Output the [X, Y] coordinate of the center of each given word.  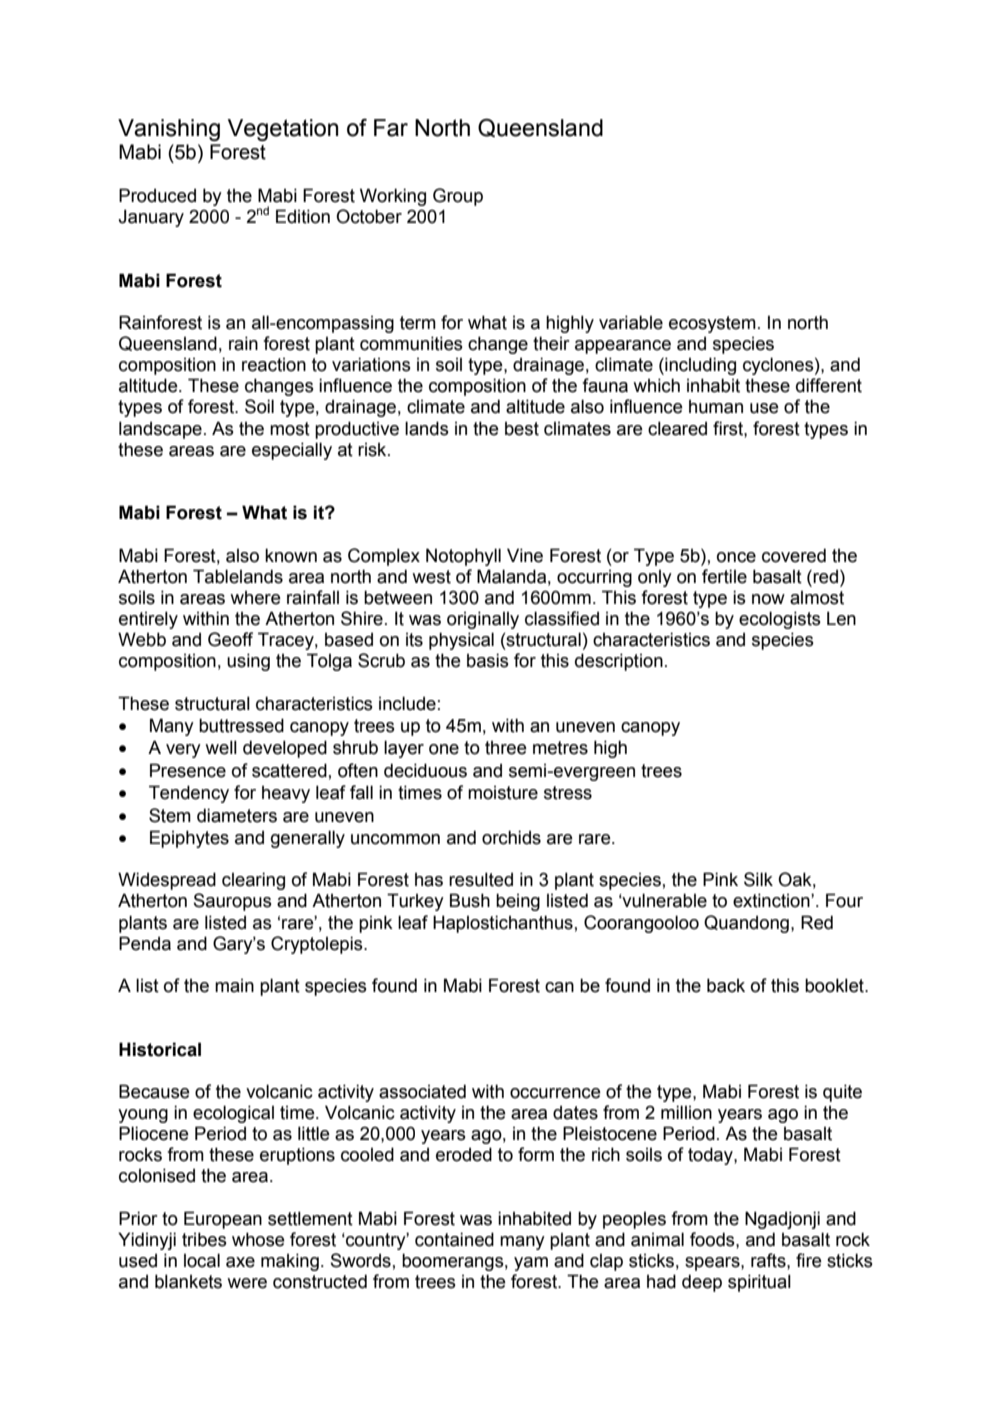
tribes [204, 1239]
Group [458, 197]
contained [454, 1239]
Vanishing [169, 130]
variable [631, 322]
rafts [769, 1260]
